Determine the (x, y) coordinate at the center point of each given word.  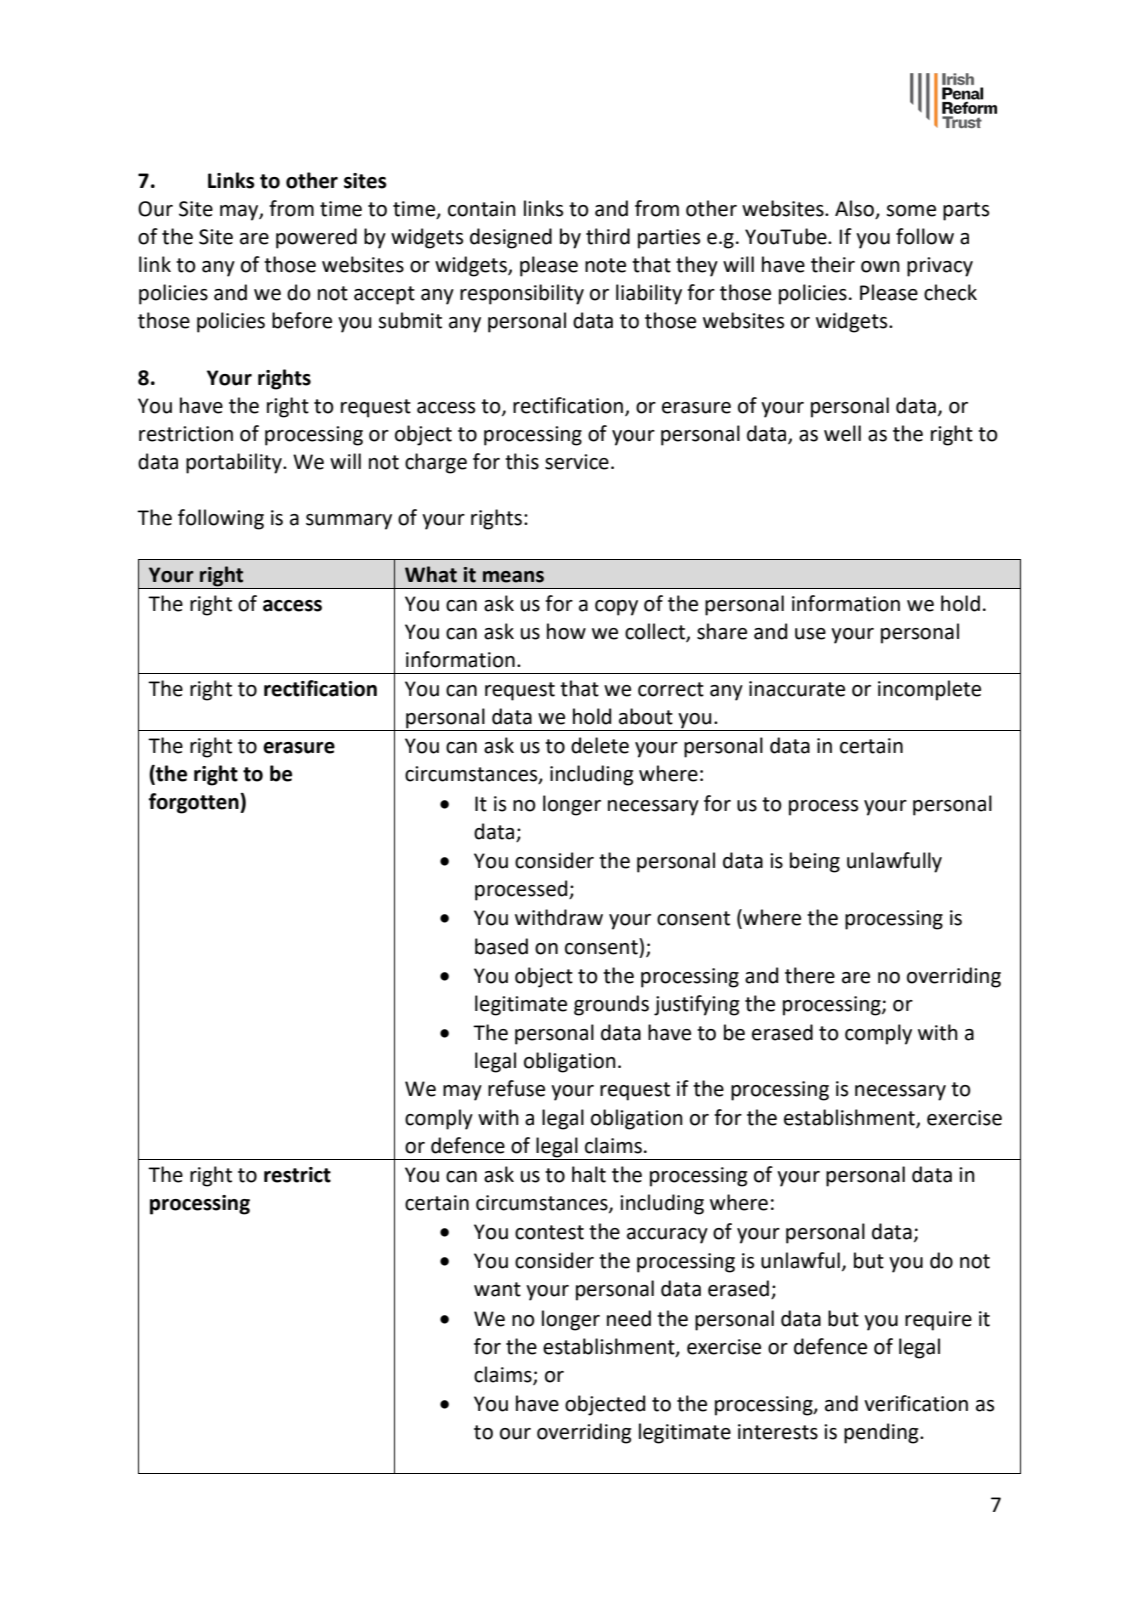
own (880, 267)
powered (316, 238)
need (629, 1318)
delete (600, 745)
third (608, 236)
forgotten (195, 803)
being (815, 862)
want (497, 1289)
